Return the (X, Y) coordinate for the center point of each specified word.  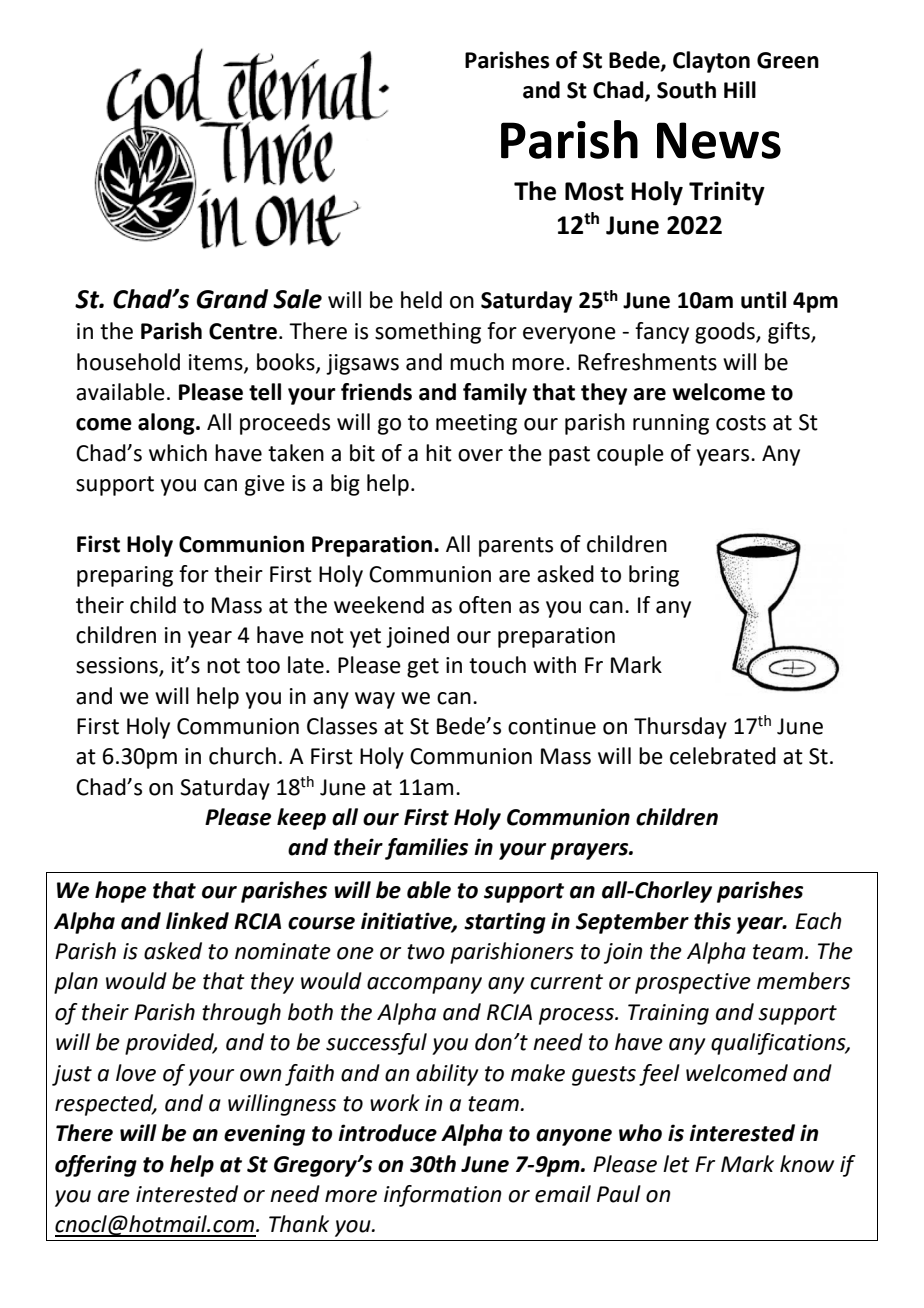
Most (594, 191)
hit (439, 453)
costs (741, 423)
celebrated (723, 756)
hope (120, 892)
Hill (740, 89)
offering (96, 1166)
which (178, 453)
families (426, 849)
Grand (232, 299)
